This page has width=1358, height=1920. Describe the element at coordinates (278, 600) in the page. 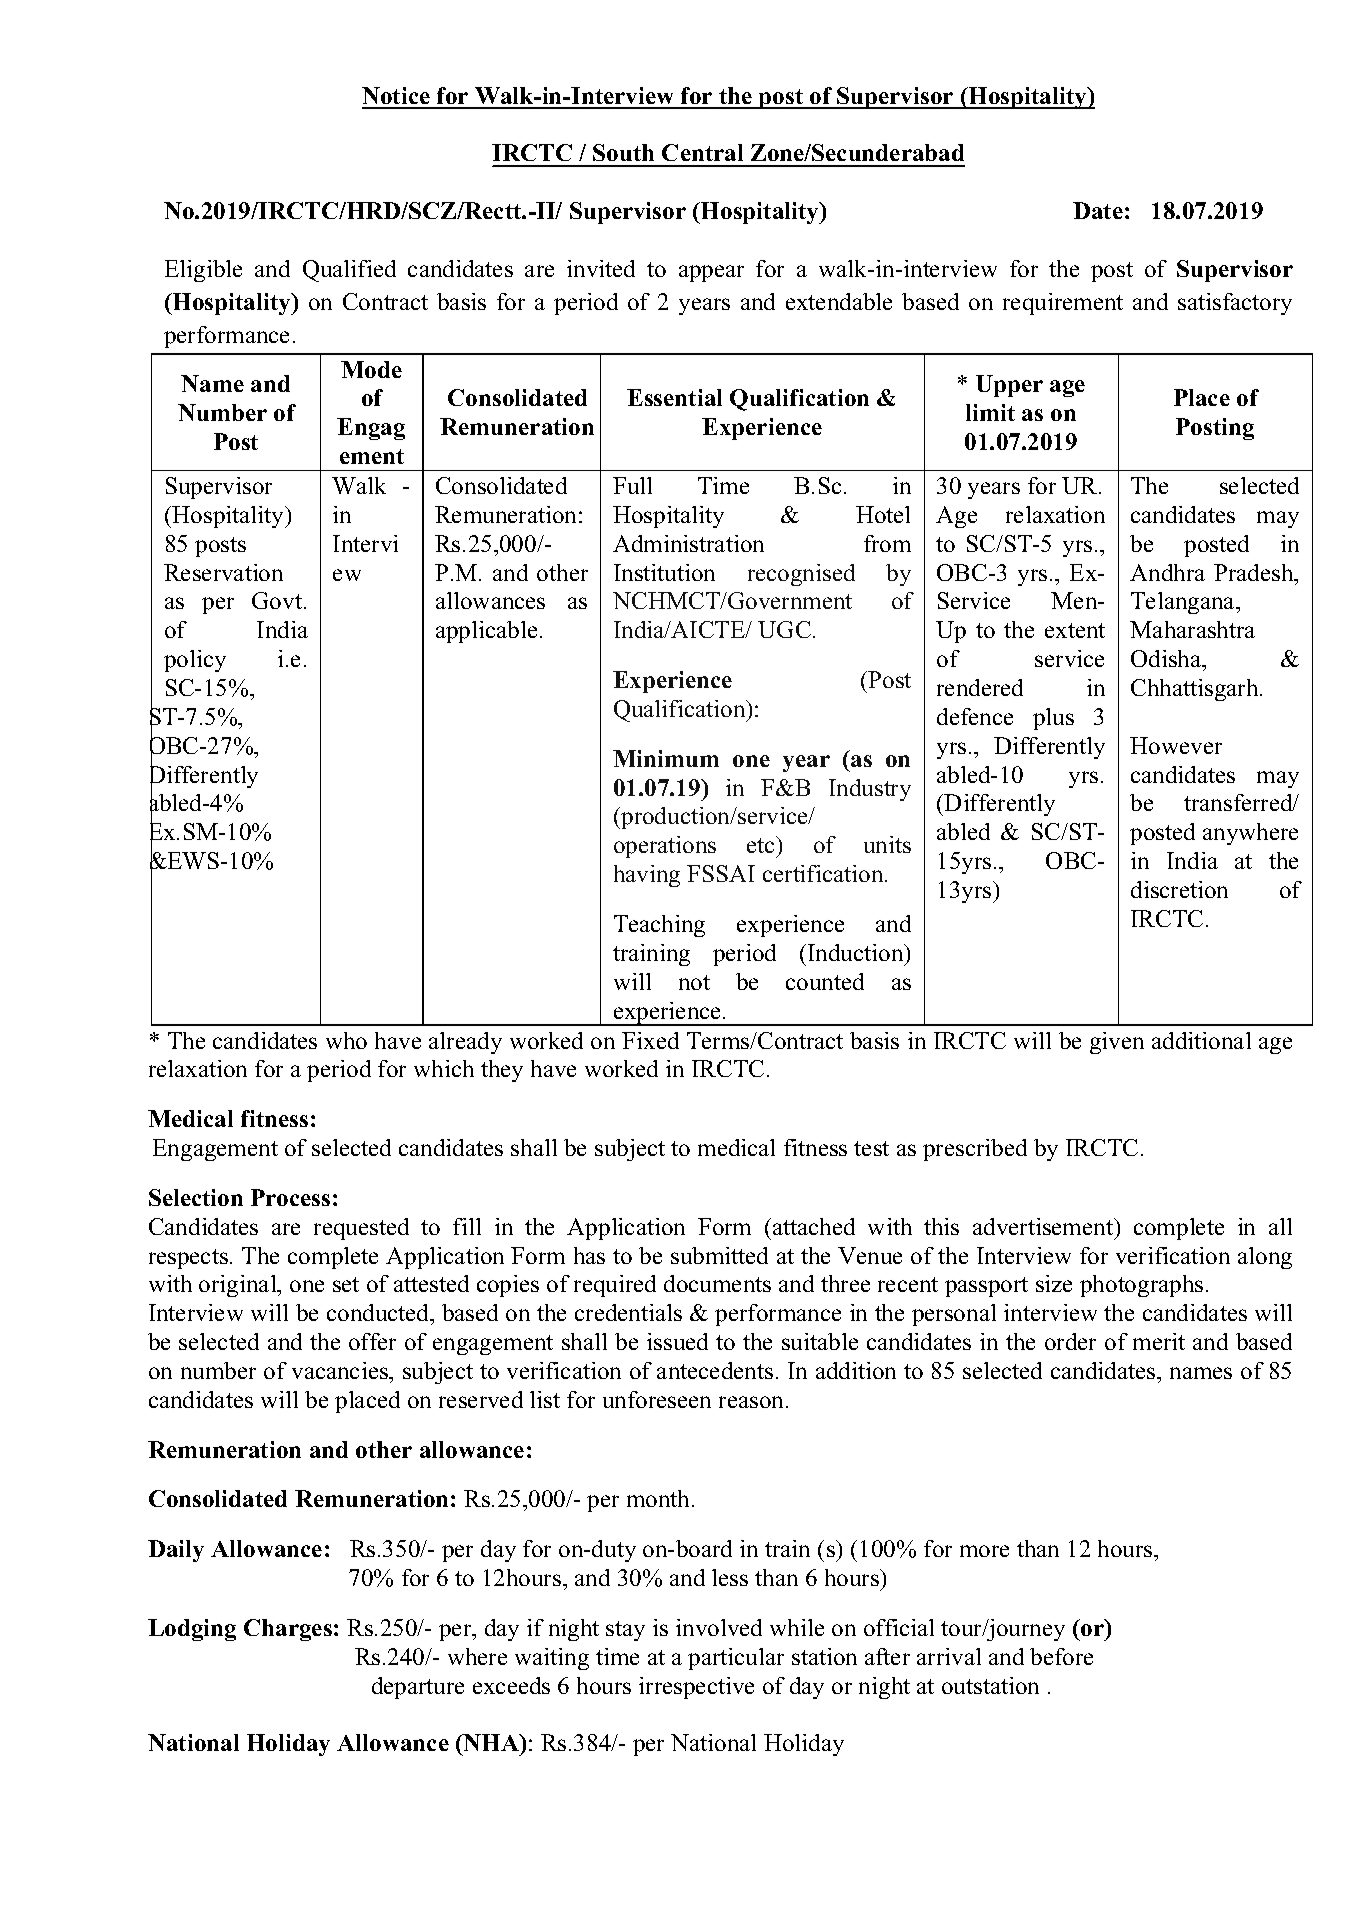

I see `Govt` at that location.
